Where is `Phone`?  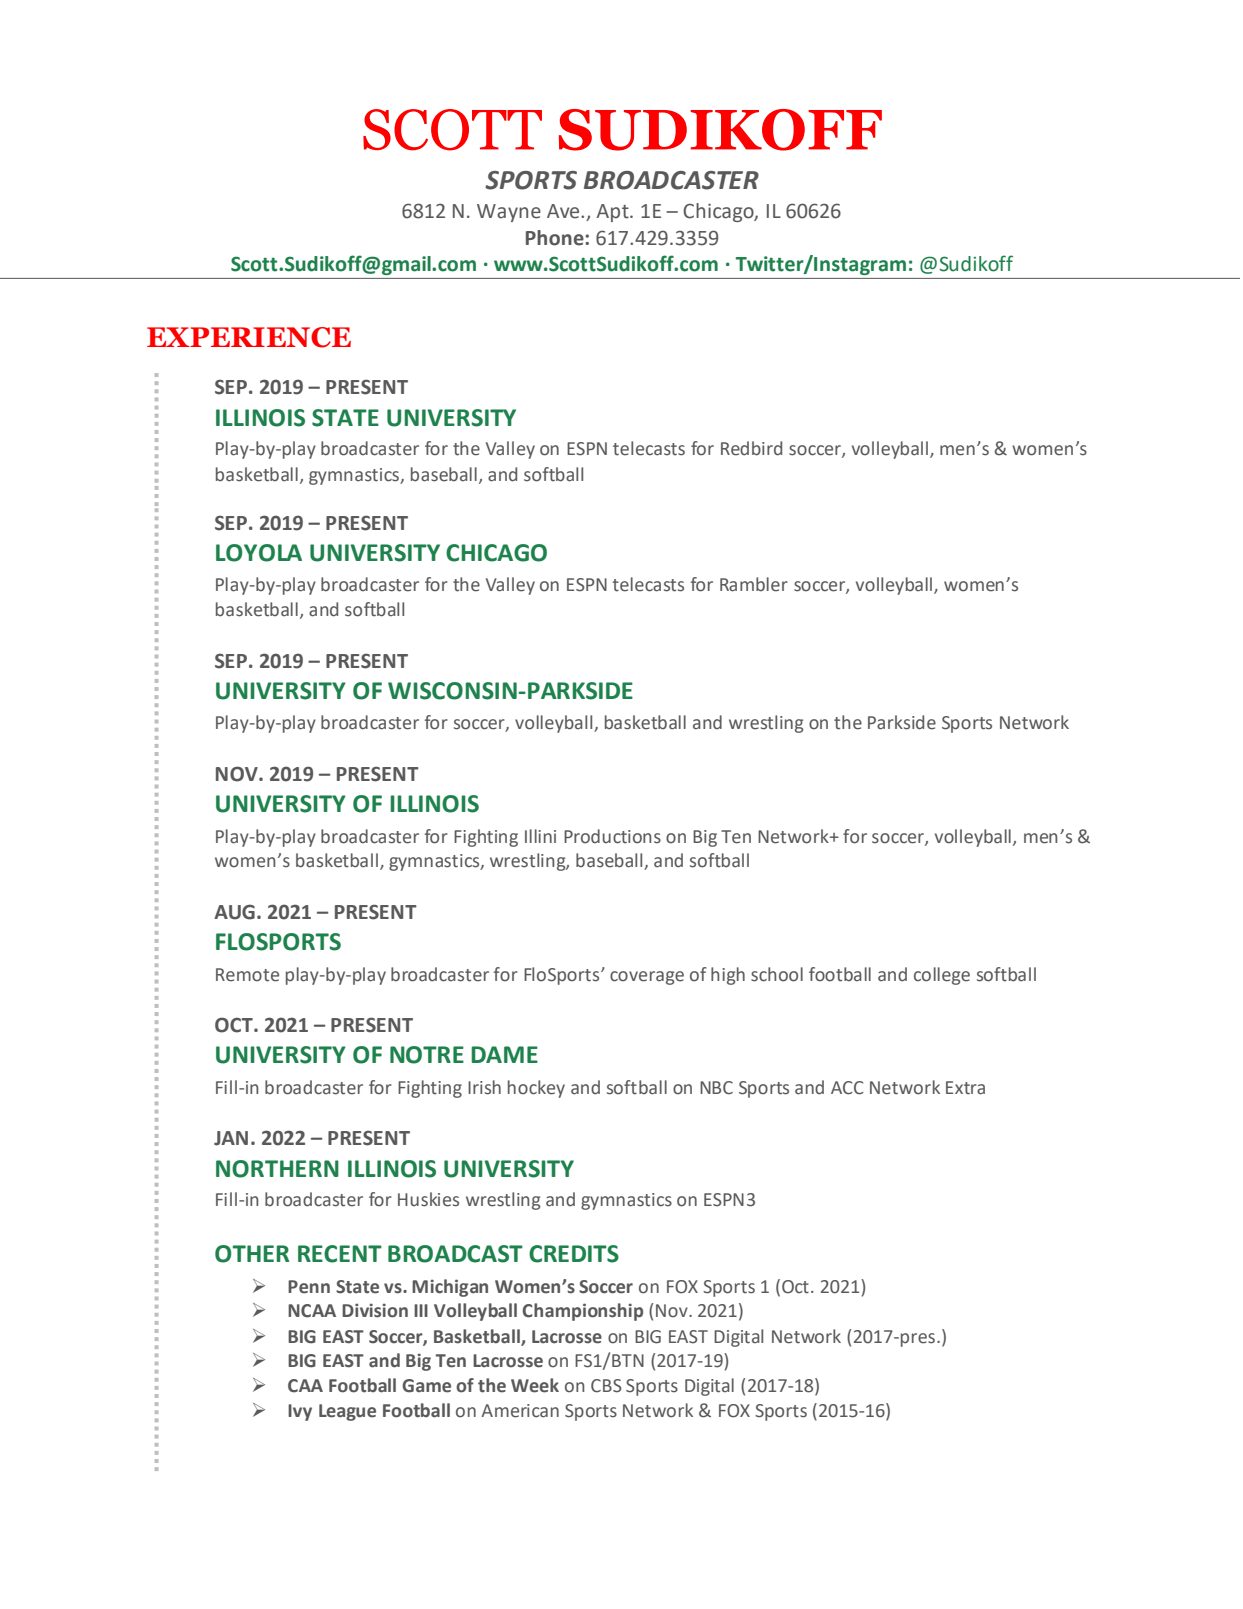 Phone is located at coordinates (556, 238).
